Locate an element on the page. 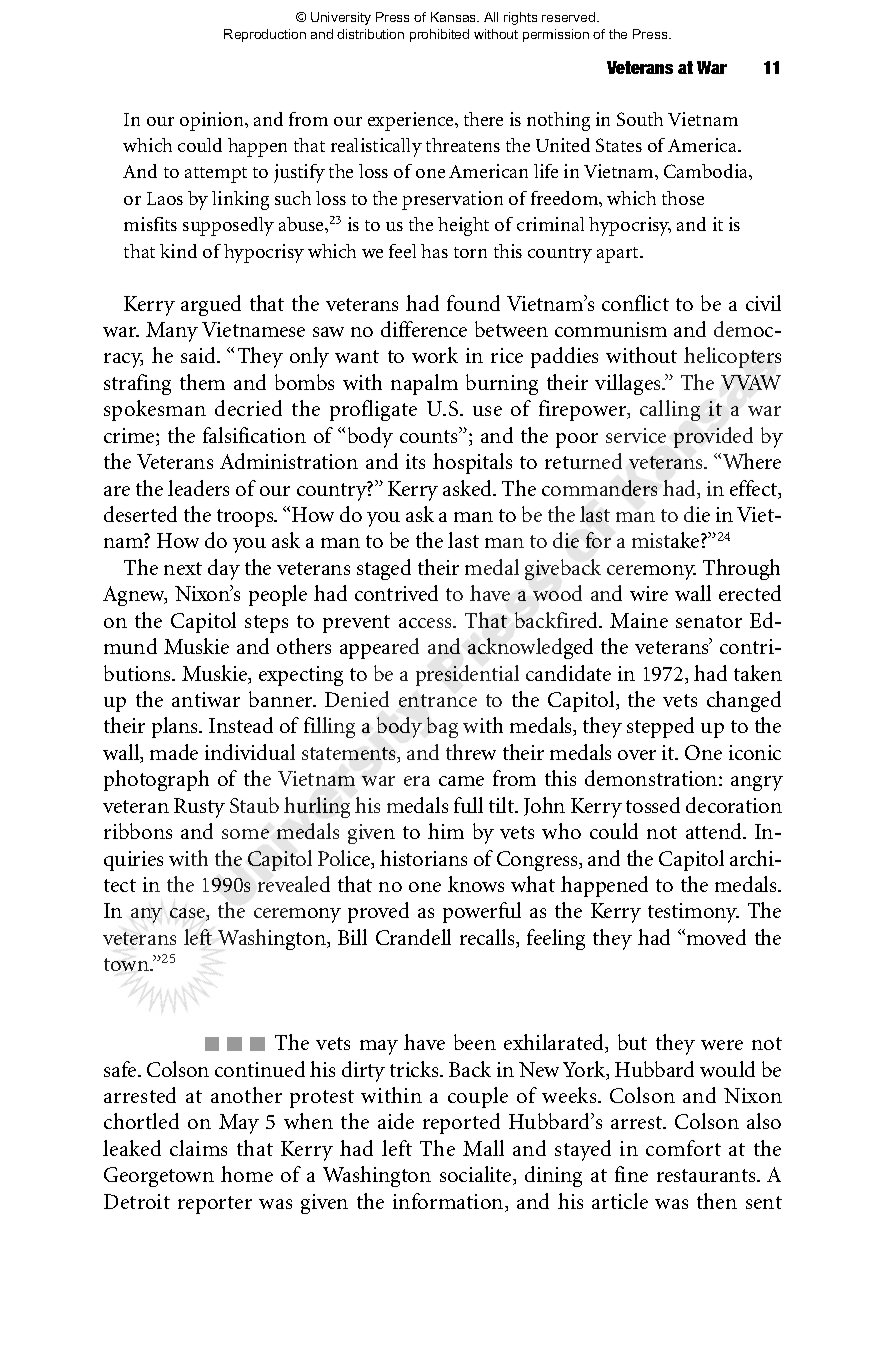 The height and width of the page is (1354, 896). South is located at coordinates (640, 119).
